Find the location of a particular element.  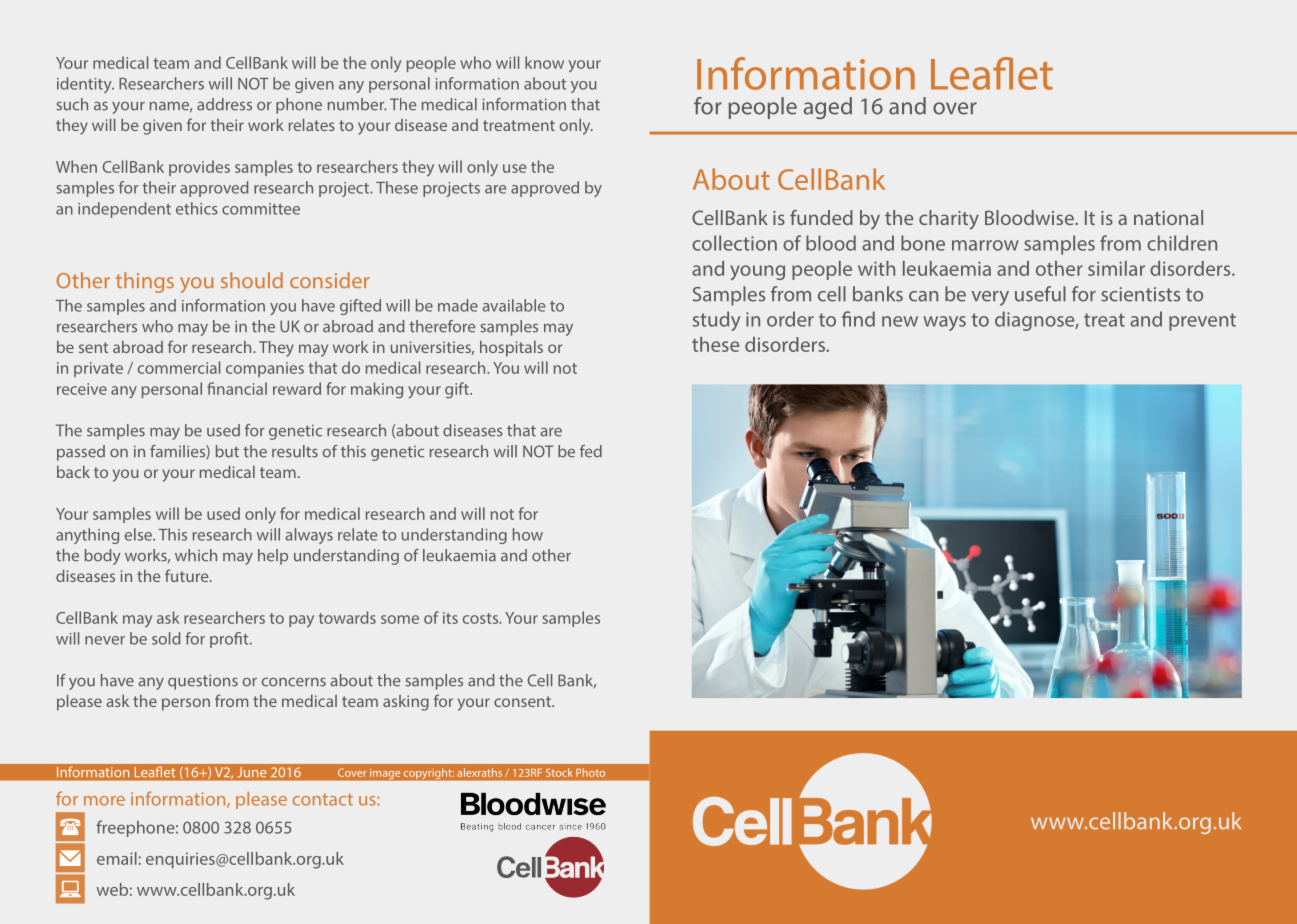

young is located at coordinates (757, 272).
